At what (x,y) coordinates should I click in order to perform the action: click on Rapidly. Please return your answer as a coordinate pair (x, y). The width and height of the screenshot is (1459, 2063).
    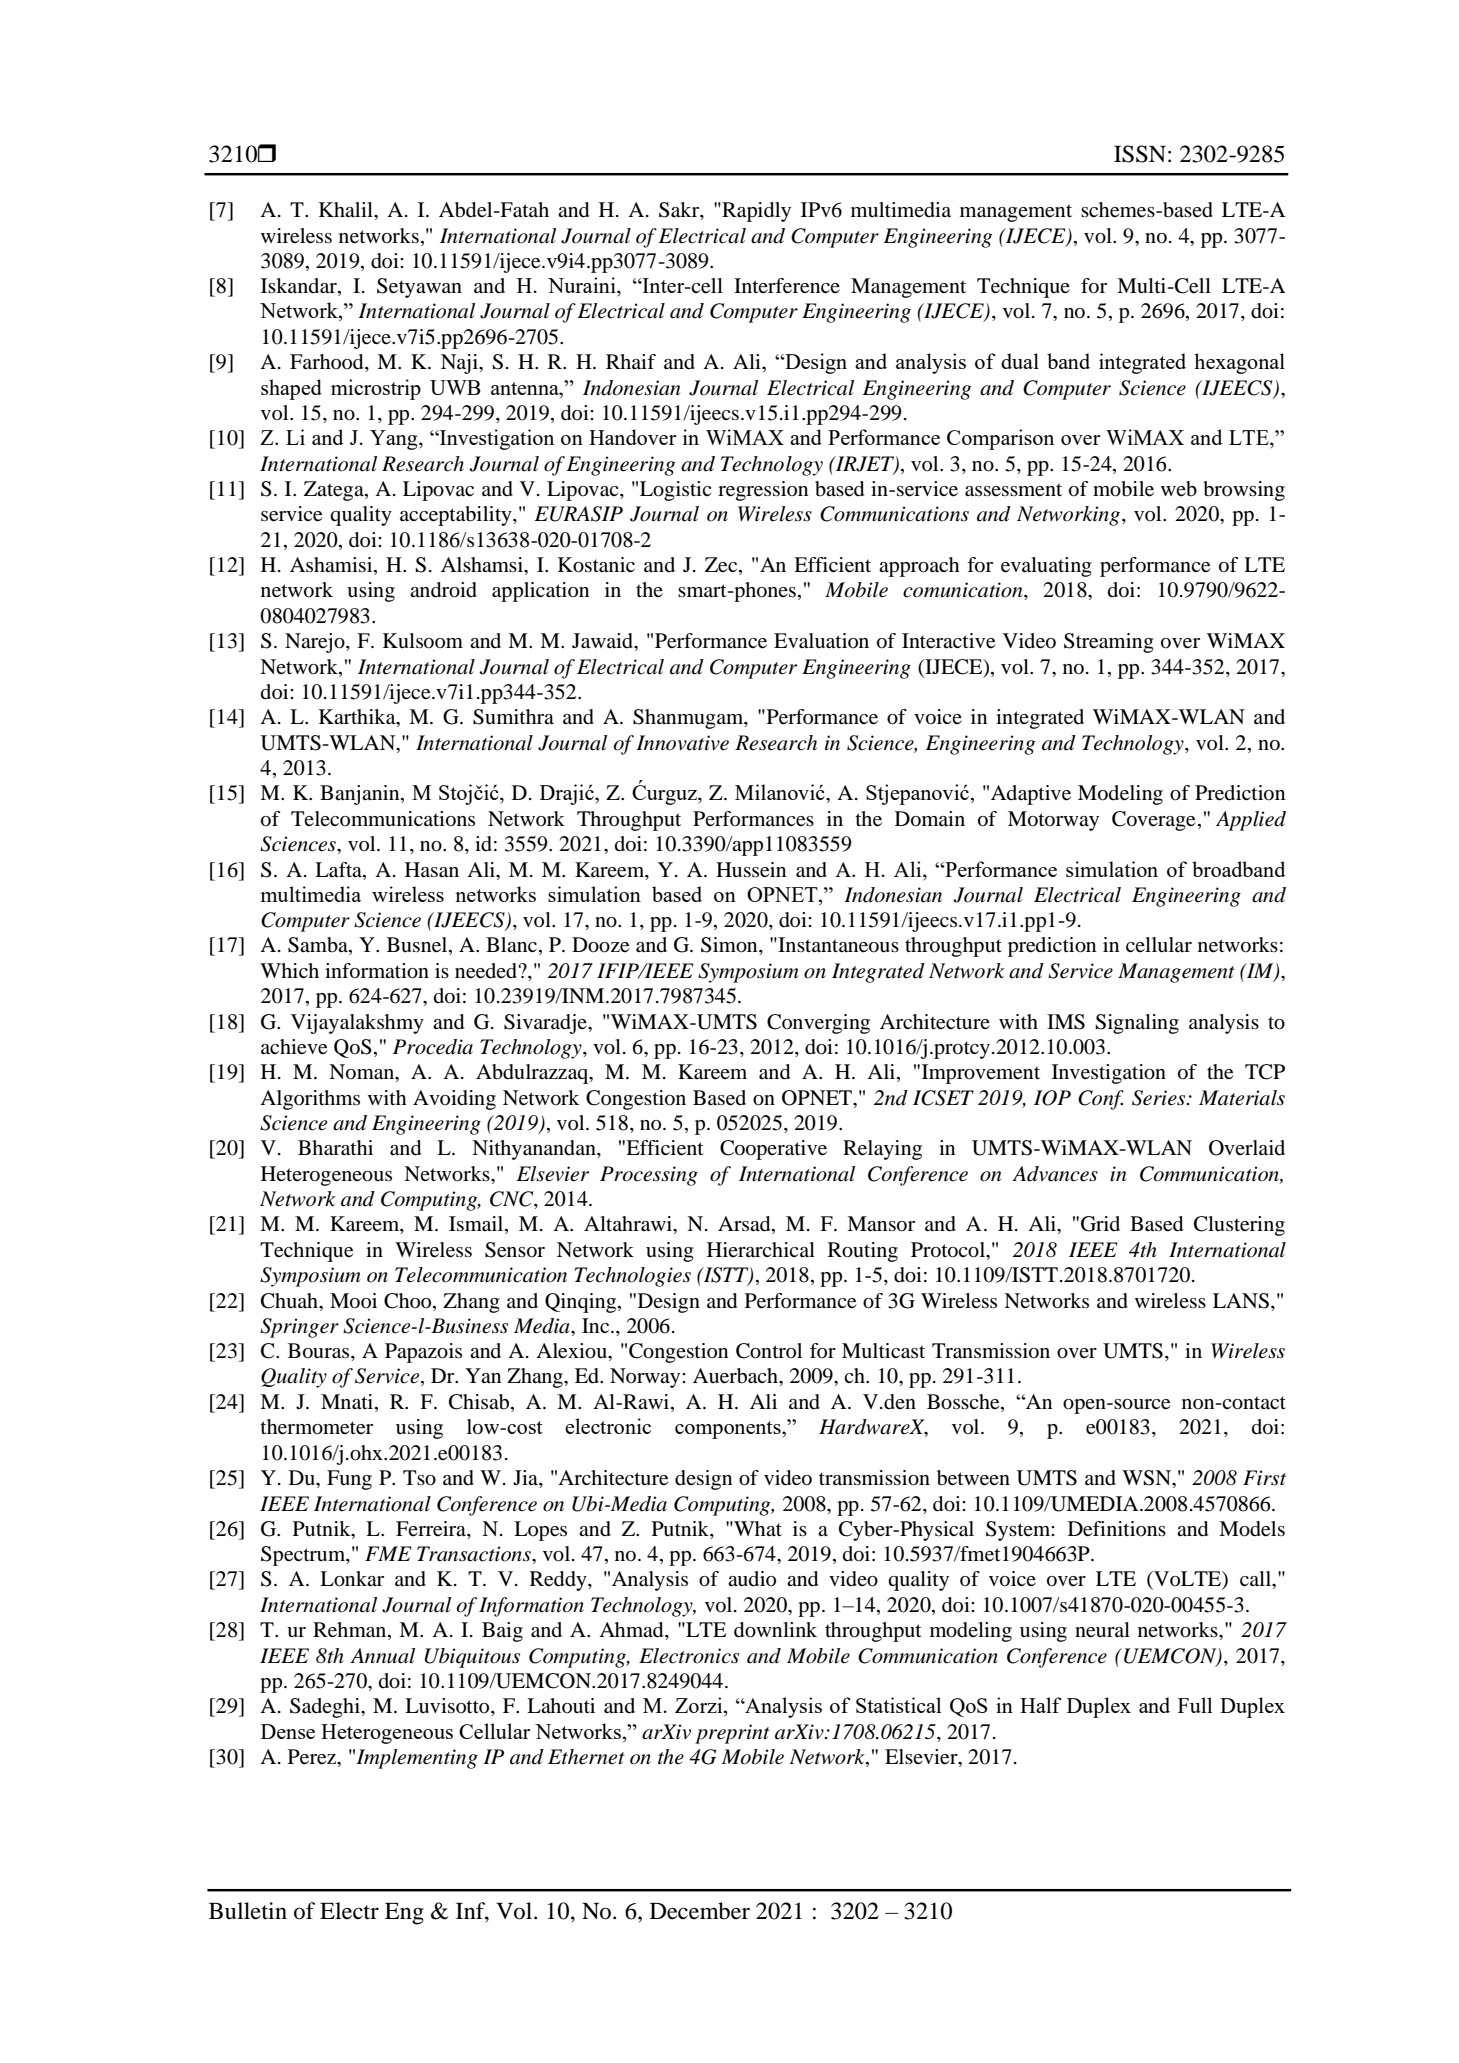
    Looking at the image, I should click on (755, 212).
